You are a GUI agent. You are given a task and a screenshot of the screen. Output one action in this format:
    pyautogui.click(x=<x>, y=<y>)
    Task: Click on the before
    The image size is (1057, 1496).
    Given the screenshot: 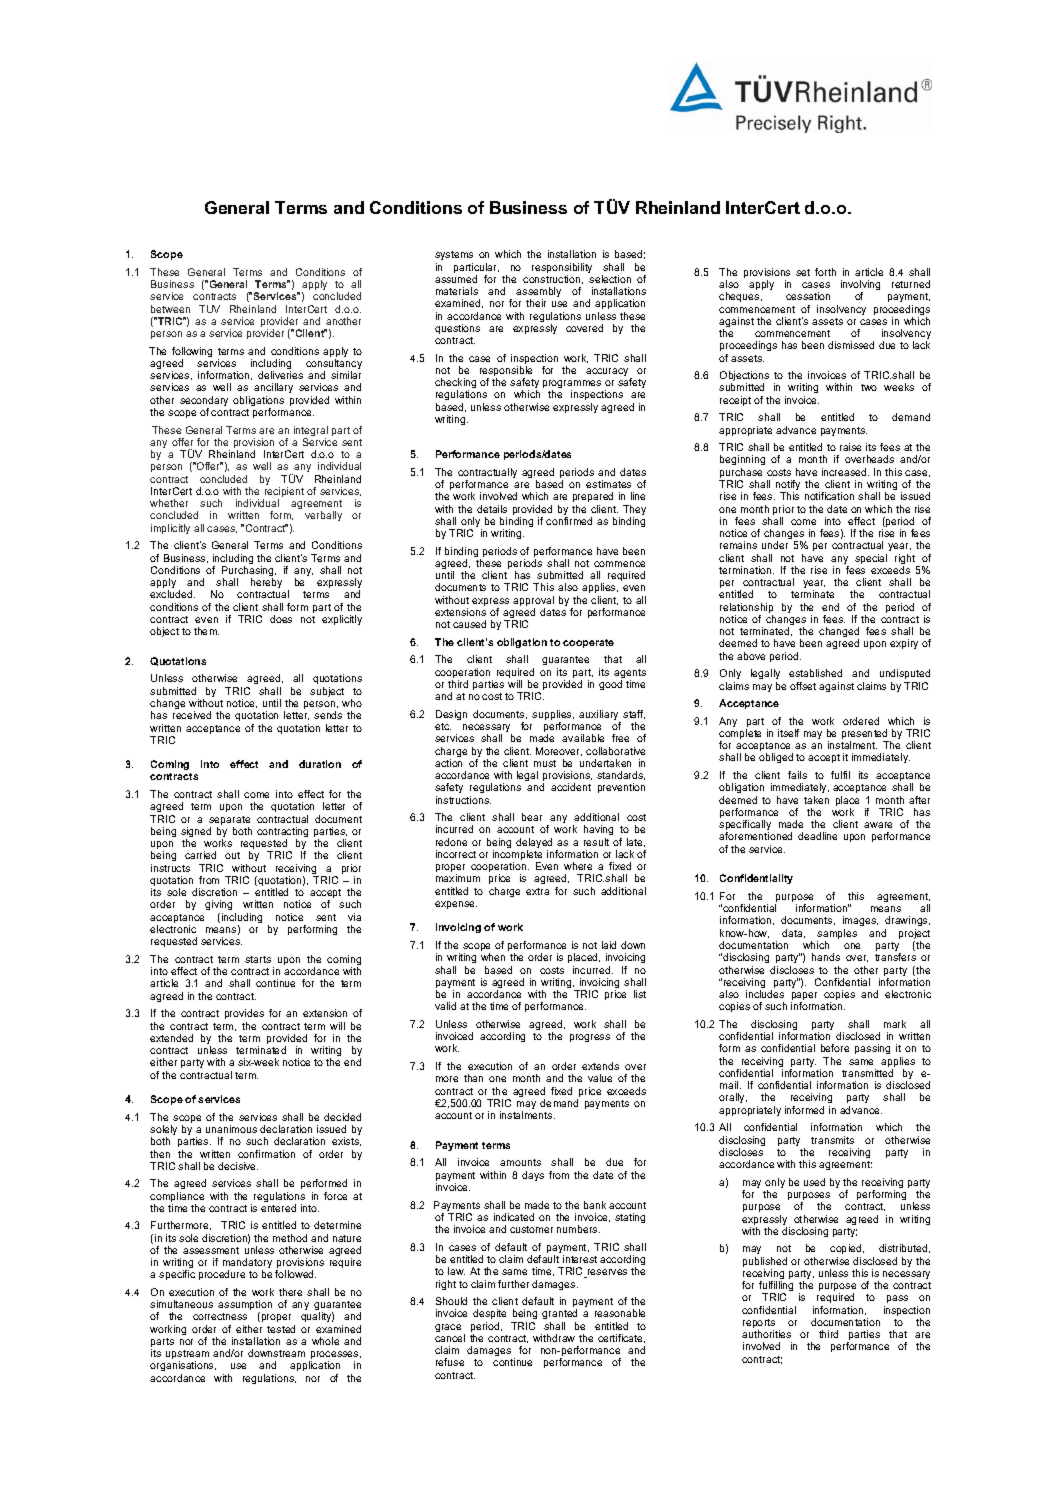 What is the action you would take?
    pyautogui.click(x=835, y=1048)
